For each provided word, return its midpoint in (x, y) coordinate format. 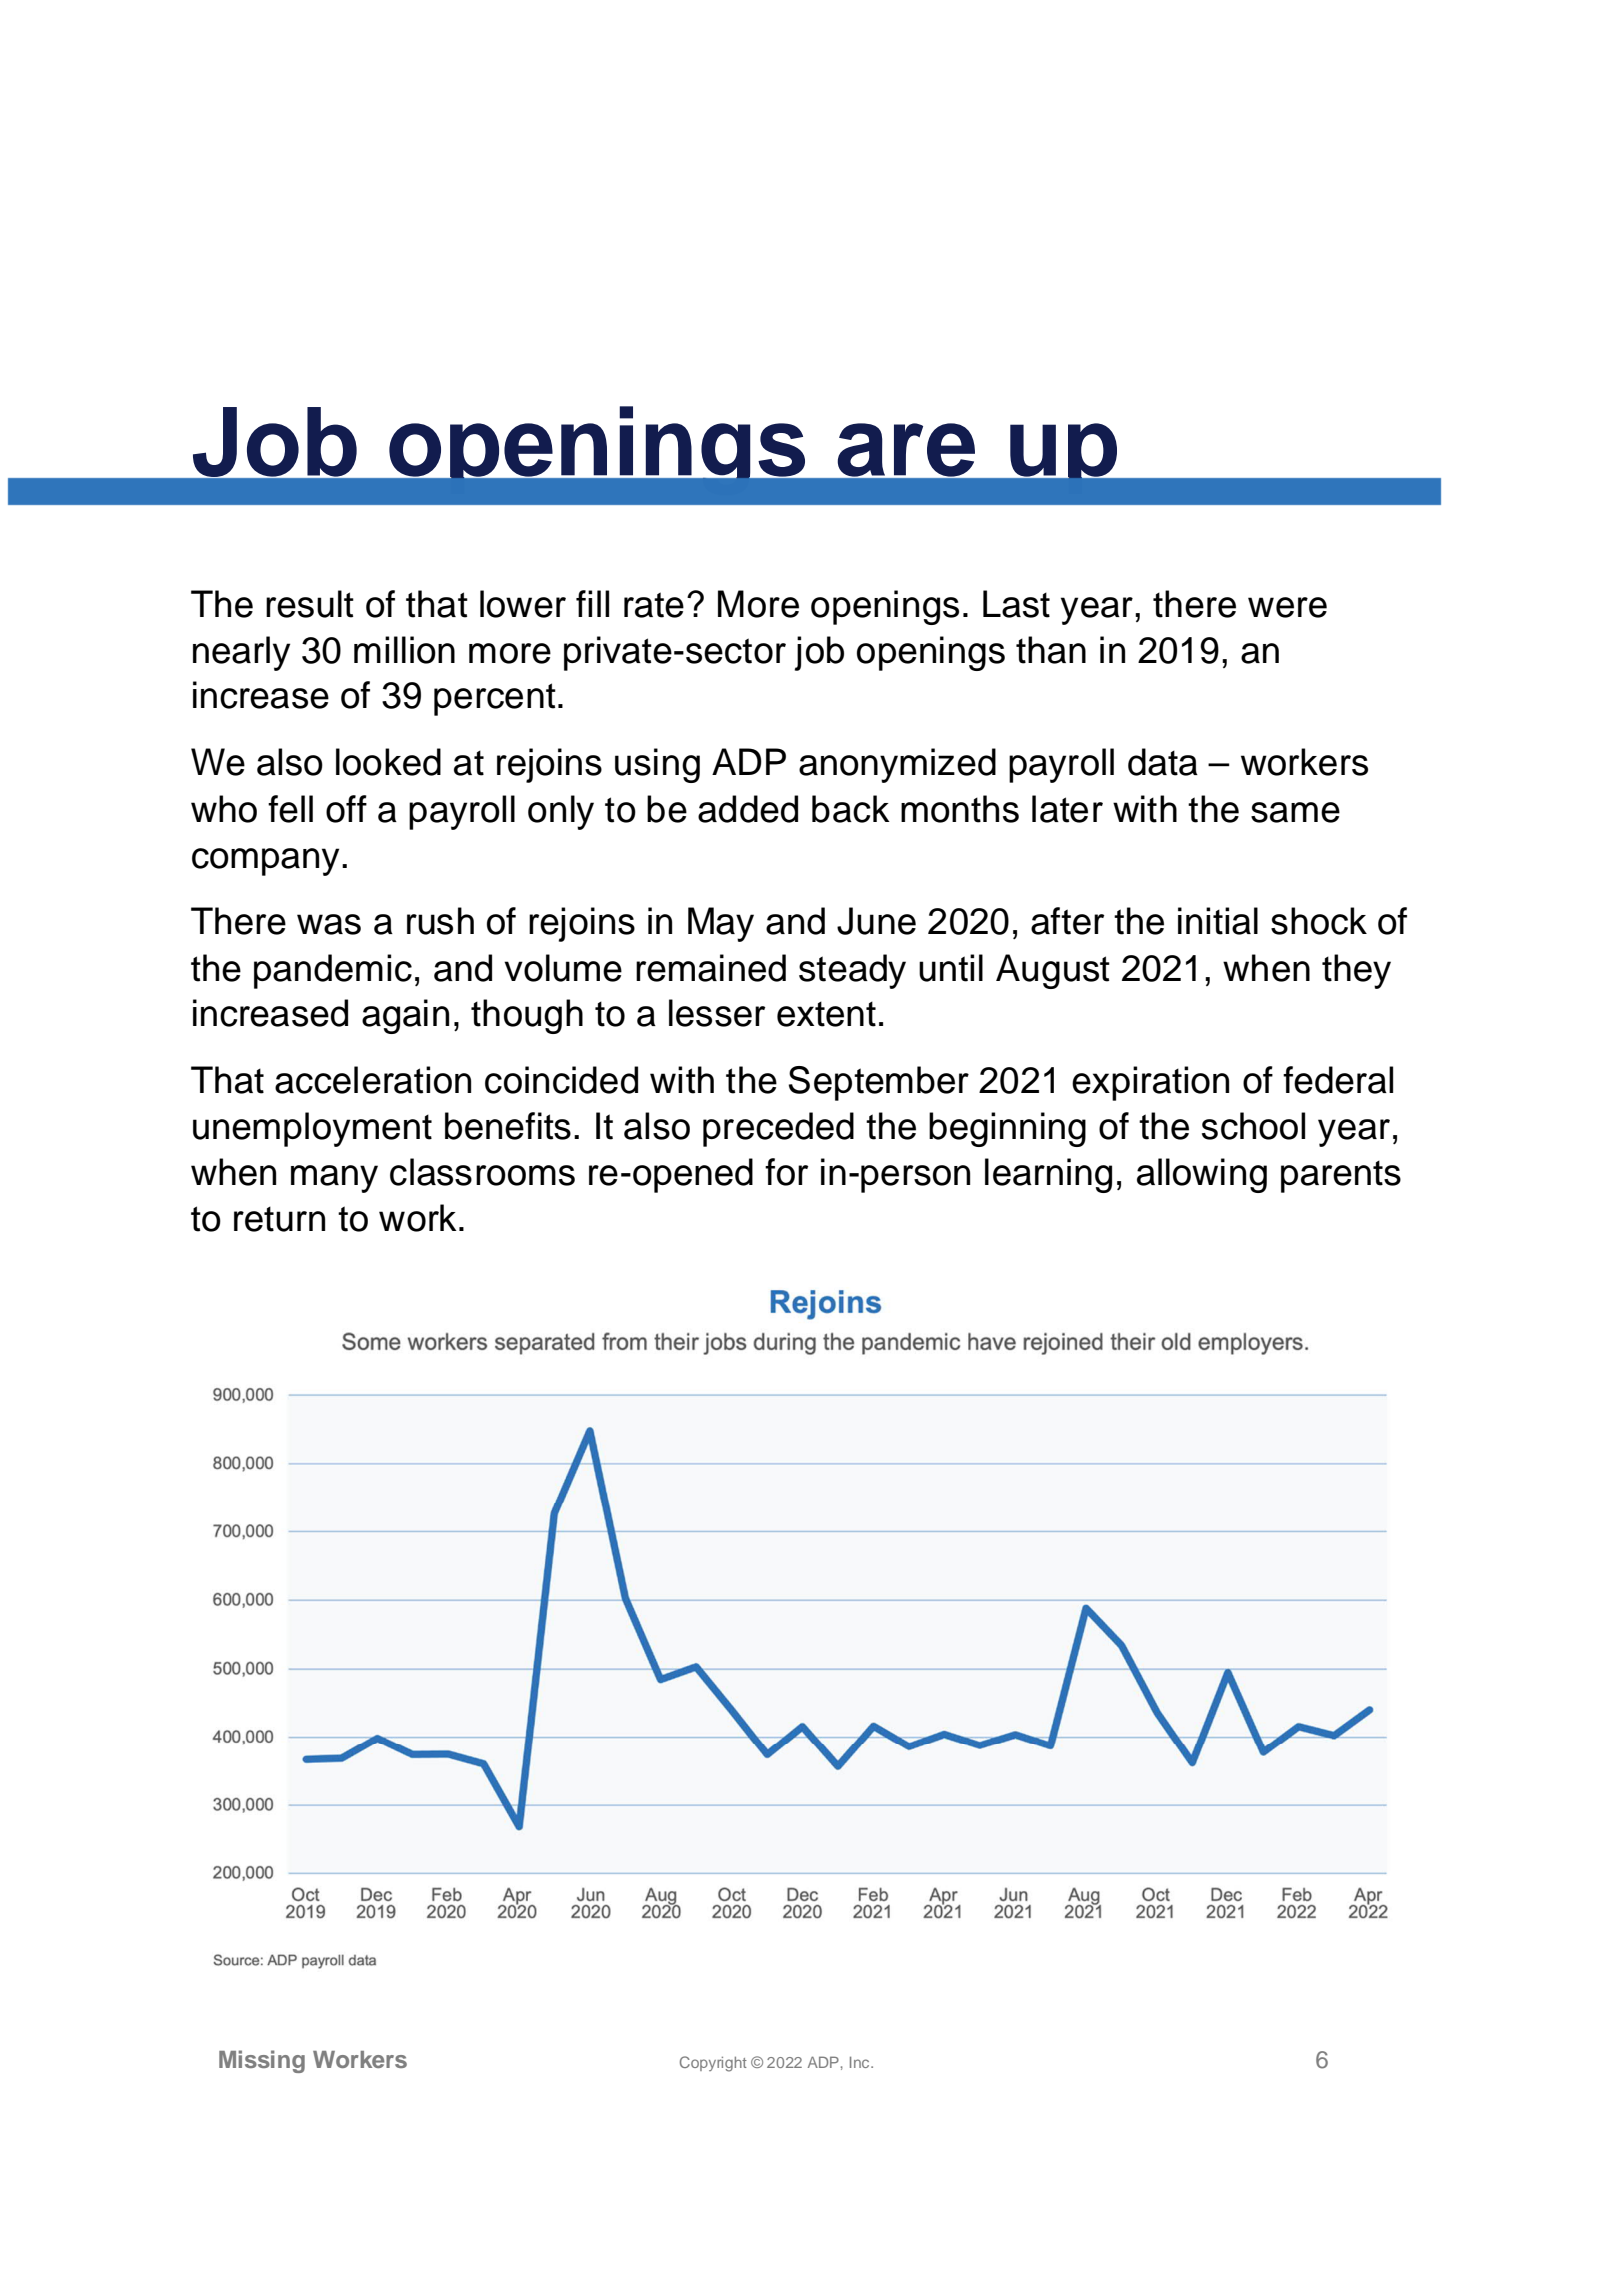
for (787, 1172)
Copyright (713, 2064)
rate (654, 605)
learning (1048, 1175)
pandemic (333, 971)
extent (826, 1014)
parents (1341, 1176)
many (334, 1179)
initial (1218, 921)
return (279, 1219)
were (1287, 607)
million (404, 650)
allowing (1202, 1175)
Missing (262, 2061)
